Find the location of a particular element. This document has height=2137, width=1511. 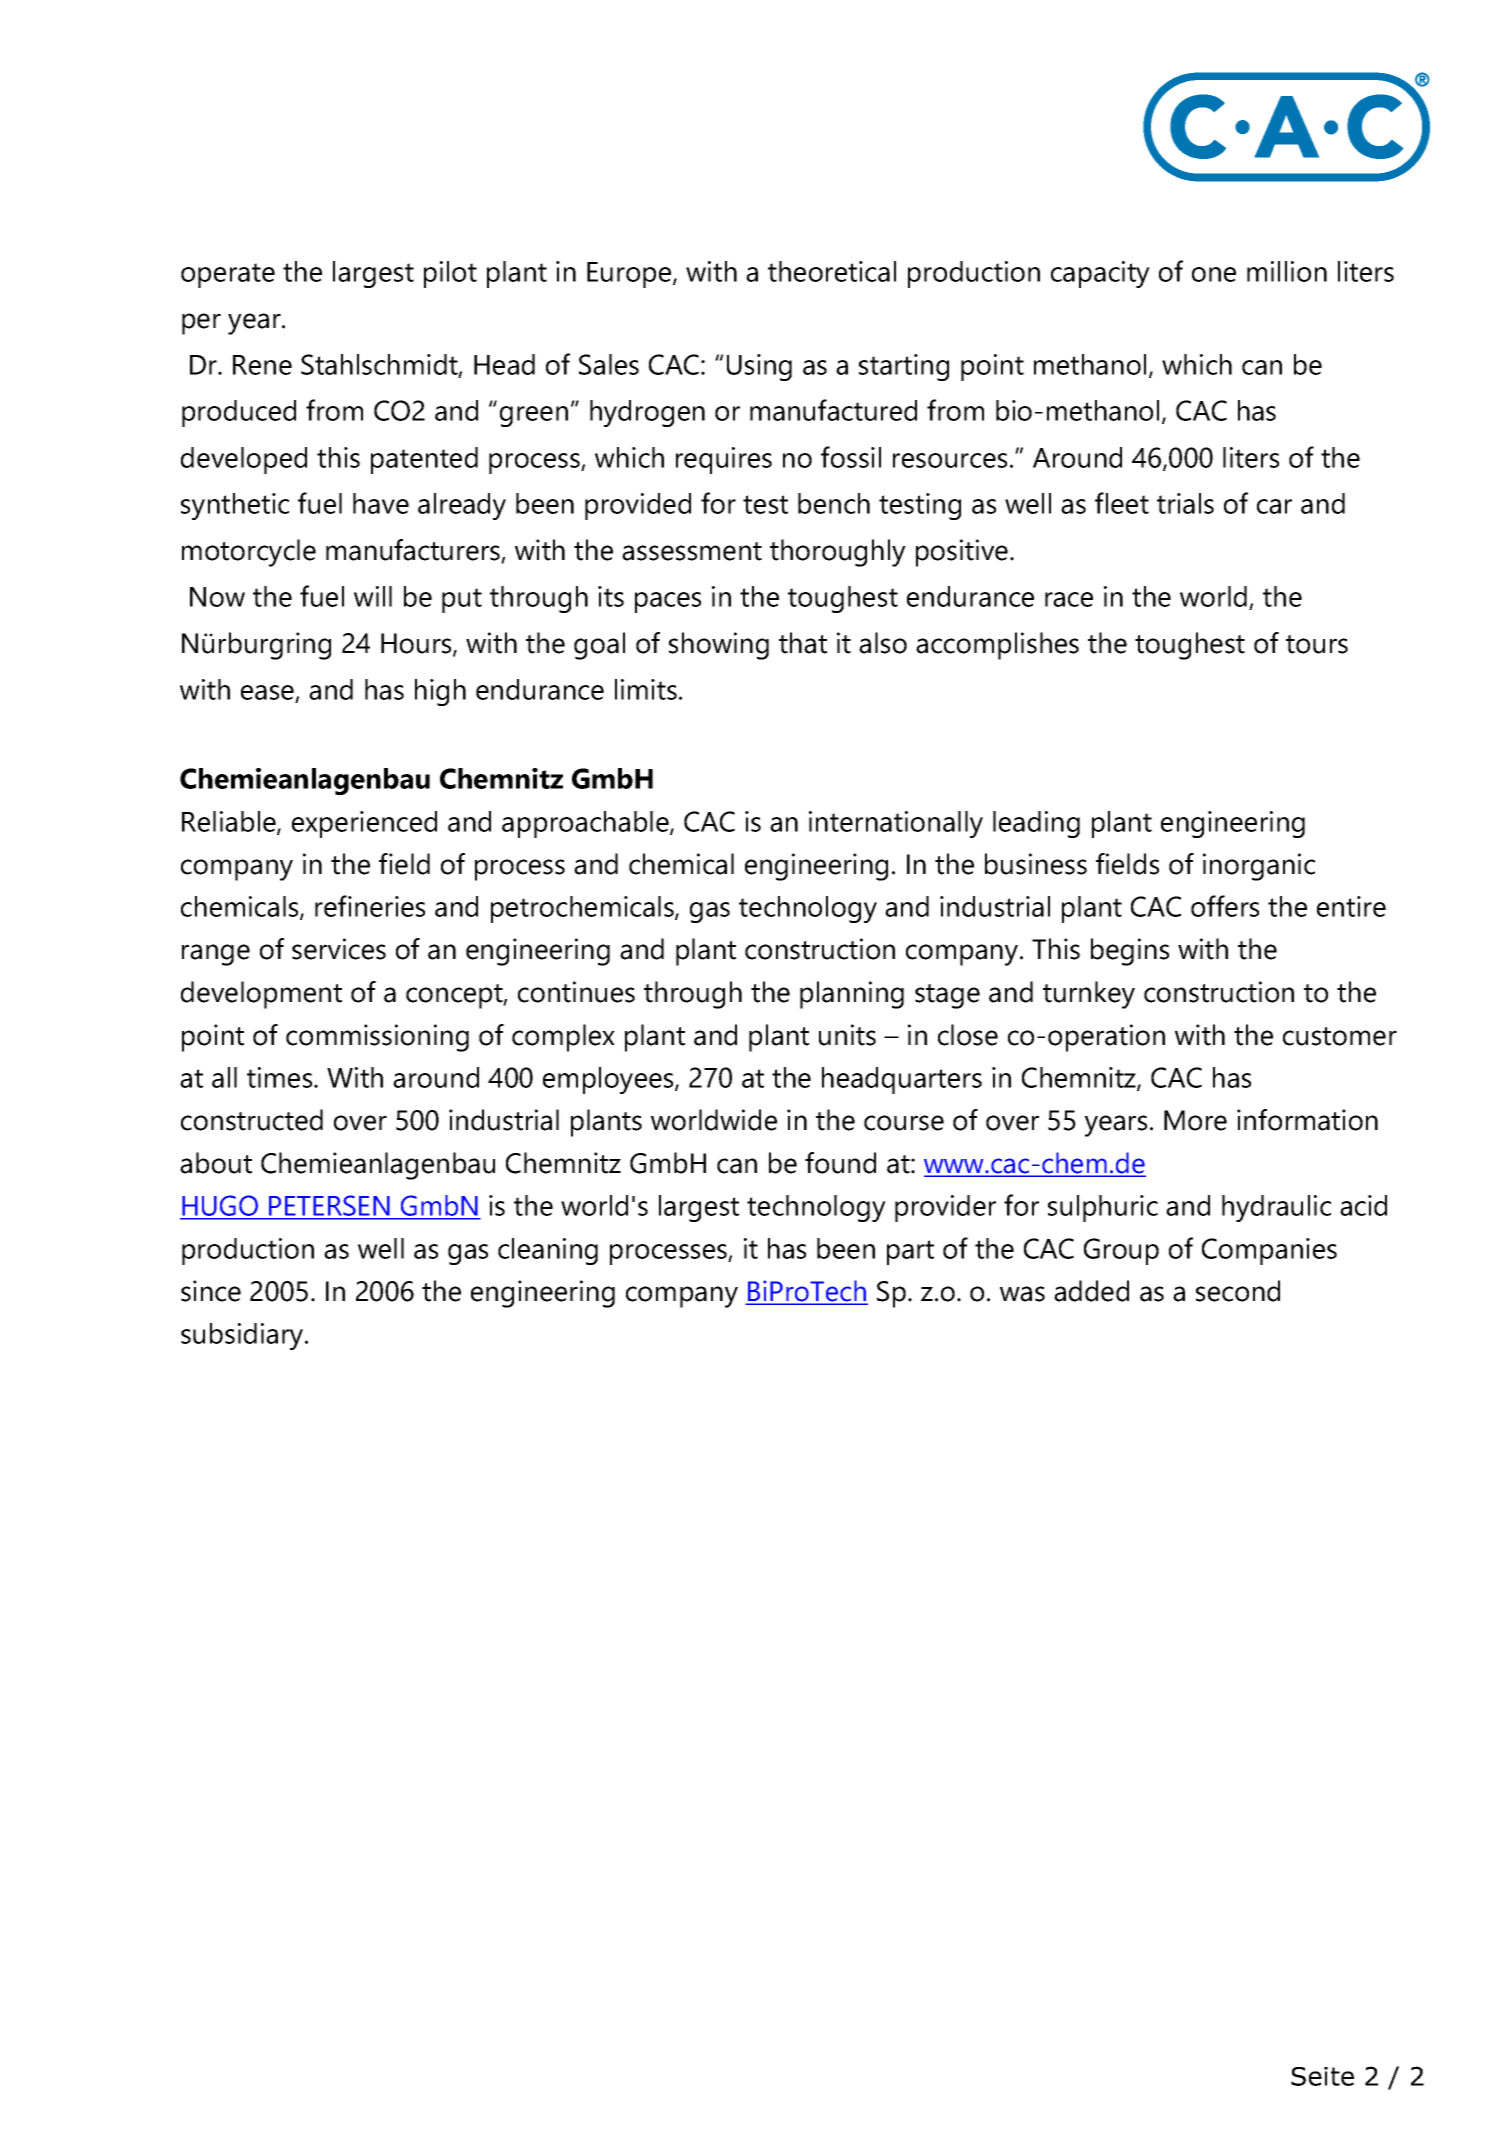

Seite is located at coordinates (1322, 2076).
